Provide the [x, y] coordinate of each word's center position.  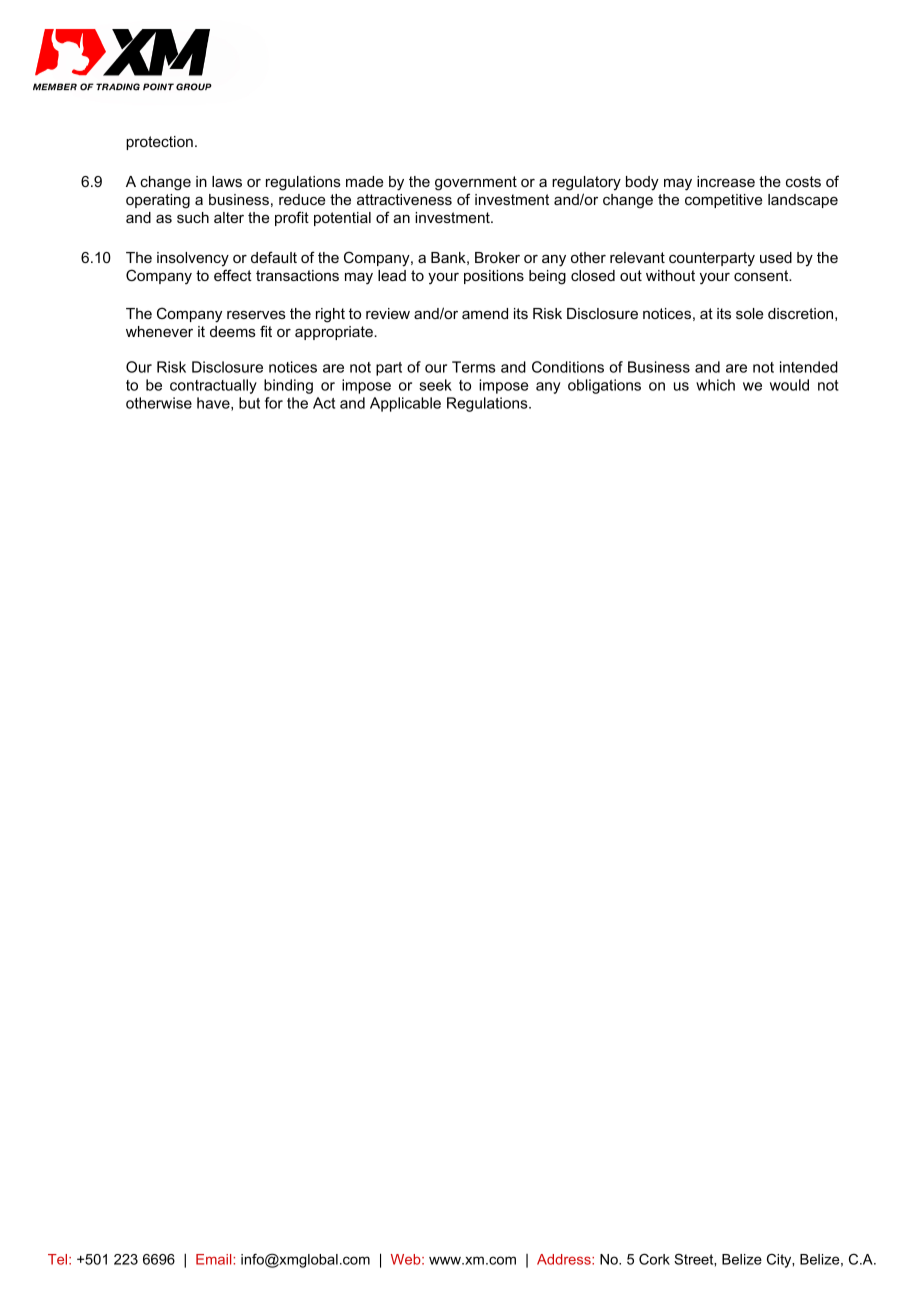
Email [215, 1259]
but [249, 403]
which [715, 385]
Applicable [405, 404]
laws [227, 181]
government [476, 183]
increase [726, 181]
